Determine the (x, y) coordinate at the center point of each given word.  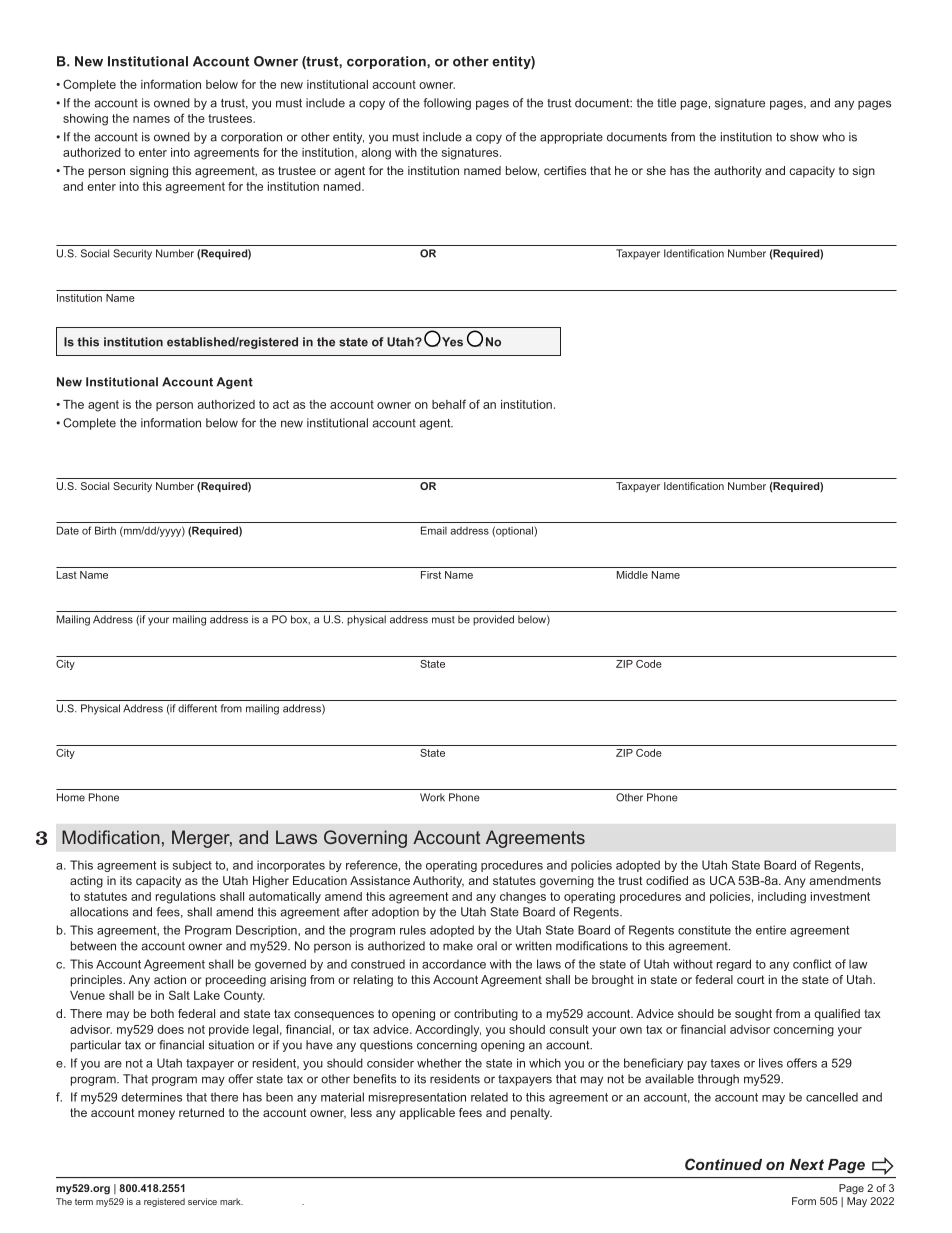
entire (771, 930)
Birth (105, 530)
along (376, 154)
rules (413, 930)
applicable (427, 1114)
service (202, 1201)
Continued (723, 1164)
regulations (186, 898)
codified (667, 880)
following (447, 104)
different (197, 708)
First (431, 575)
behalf (449, 404)
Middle (632, 575)
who (833, 137)
